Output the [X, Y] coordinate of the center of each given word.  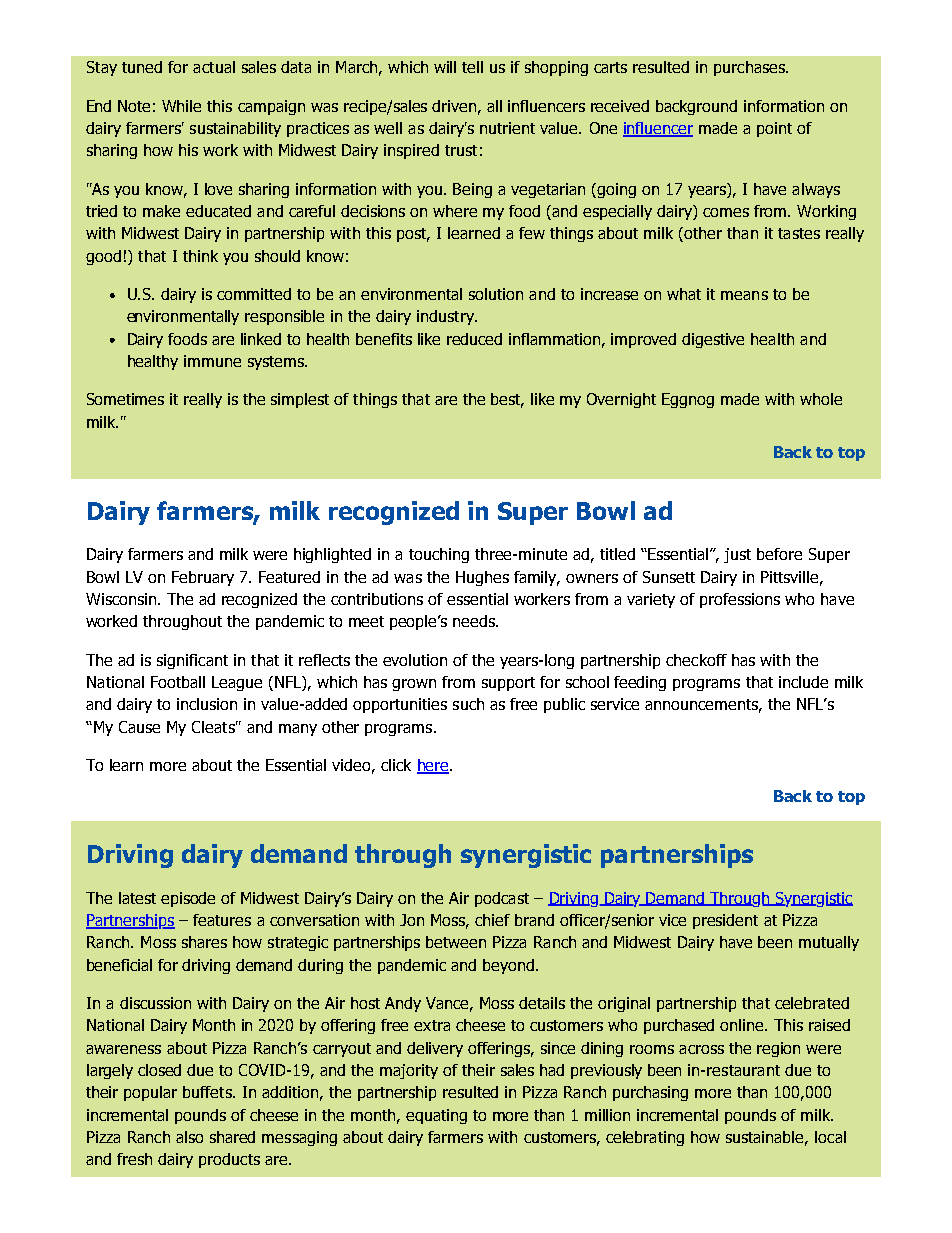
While [181, 106]
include [803, 682]
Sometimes [125, 399]
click [396, 765]
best [507, 400]
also [189, 1137]
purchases [750, 68]
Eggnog [688, 400]
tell [472, 67]
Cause [139, 727]
